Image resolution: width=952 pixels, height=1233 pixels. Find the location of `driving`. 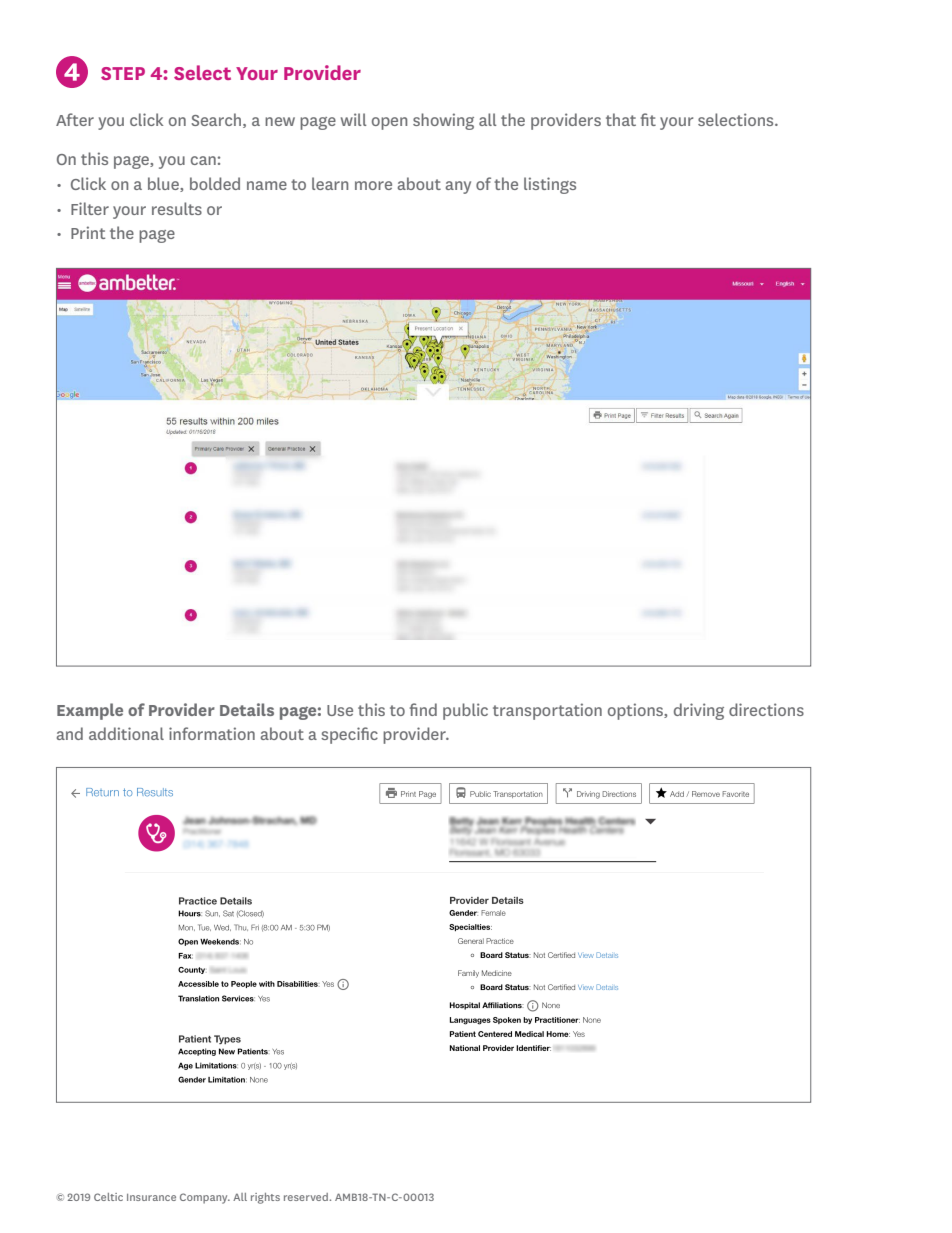

driving is located at coordinates (699, 711).
